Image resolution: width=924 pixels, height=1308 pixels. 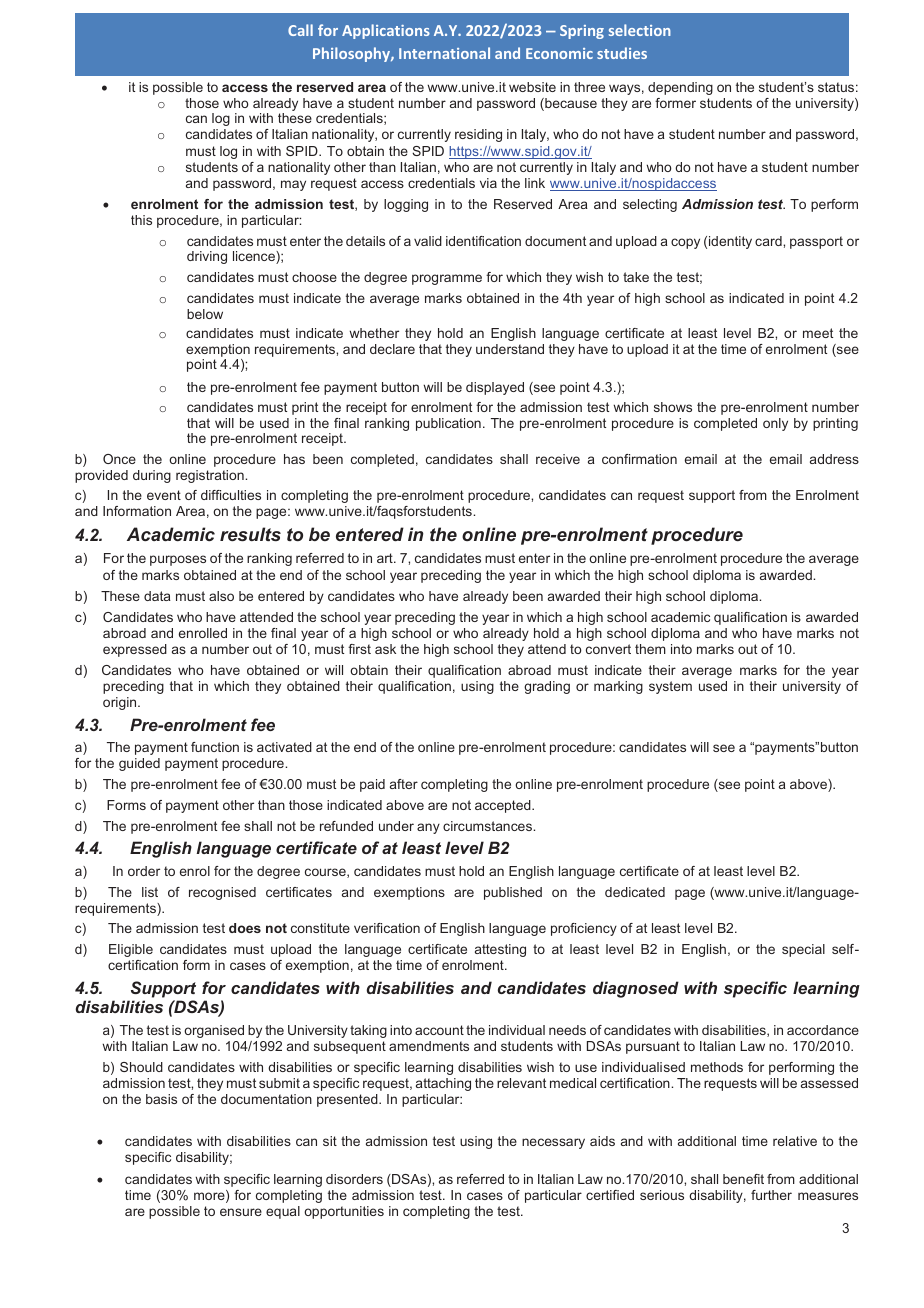 I want to click on benefit, so click(x=743, y=1179).
